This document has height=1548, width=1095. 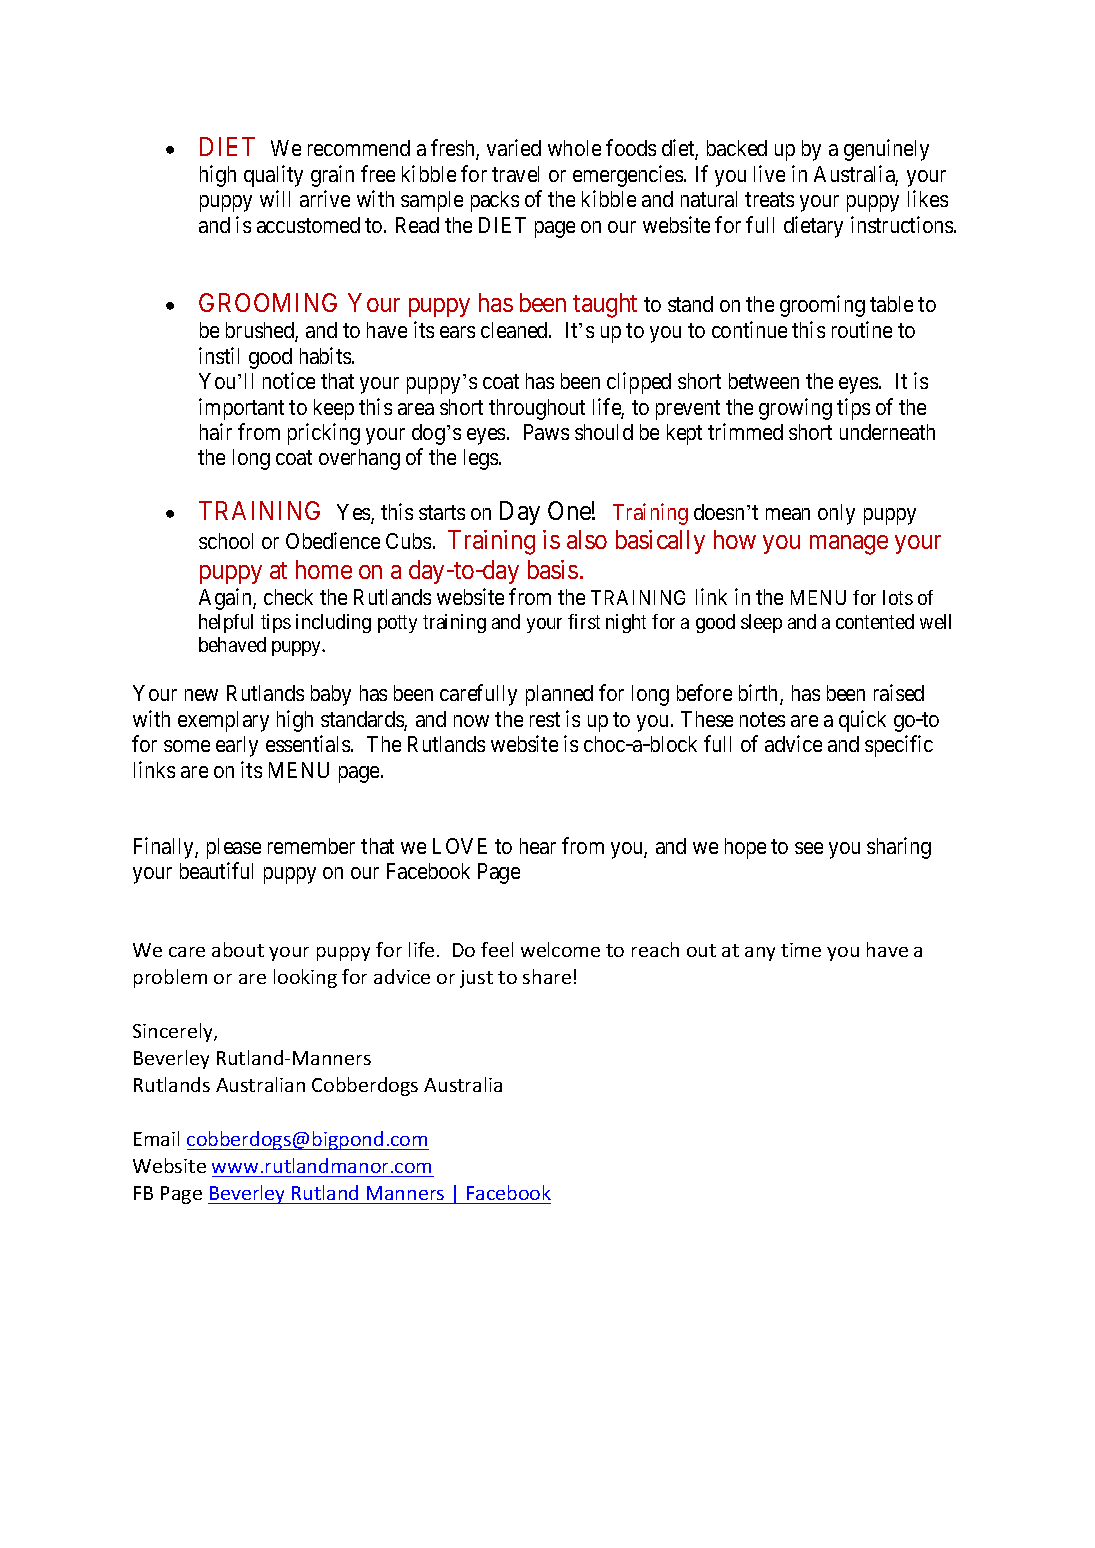 I want to click on see, so click(x=809, y=848).
